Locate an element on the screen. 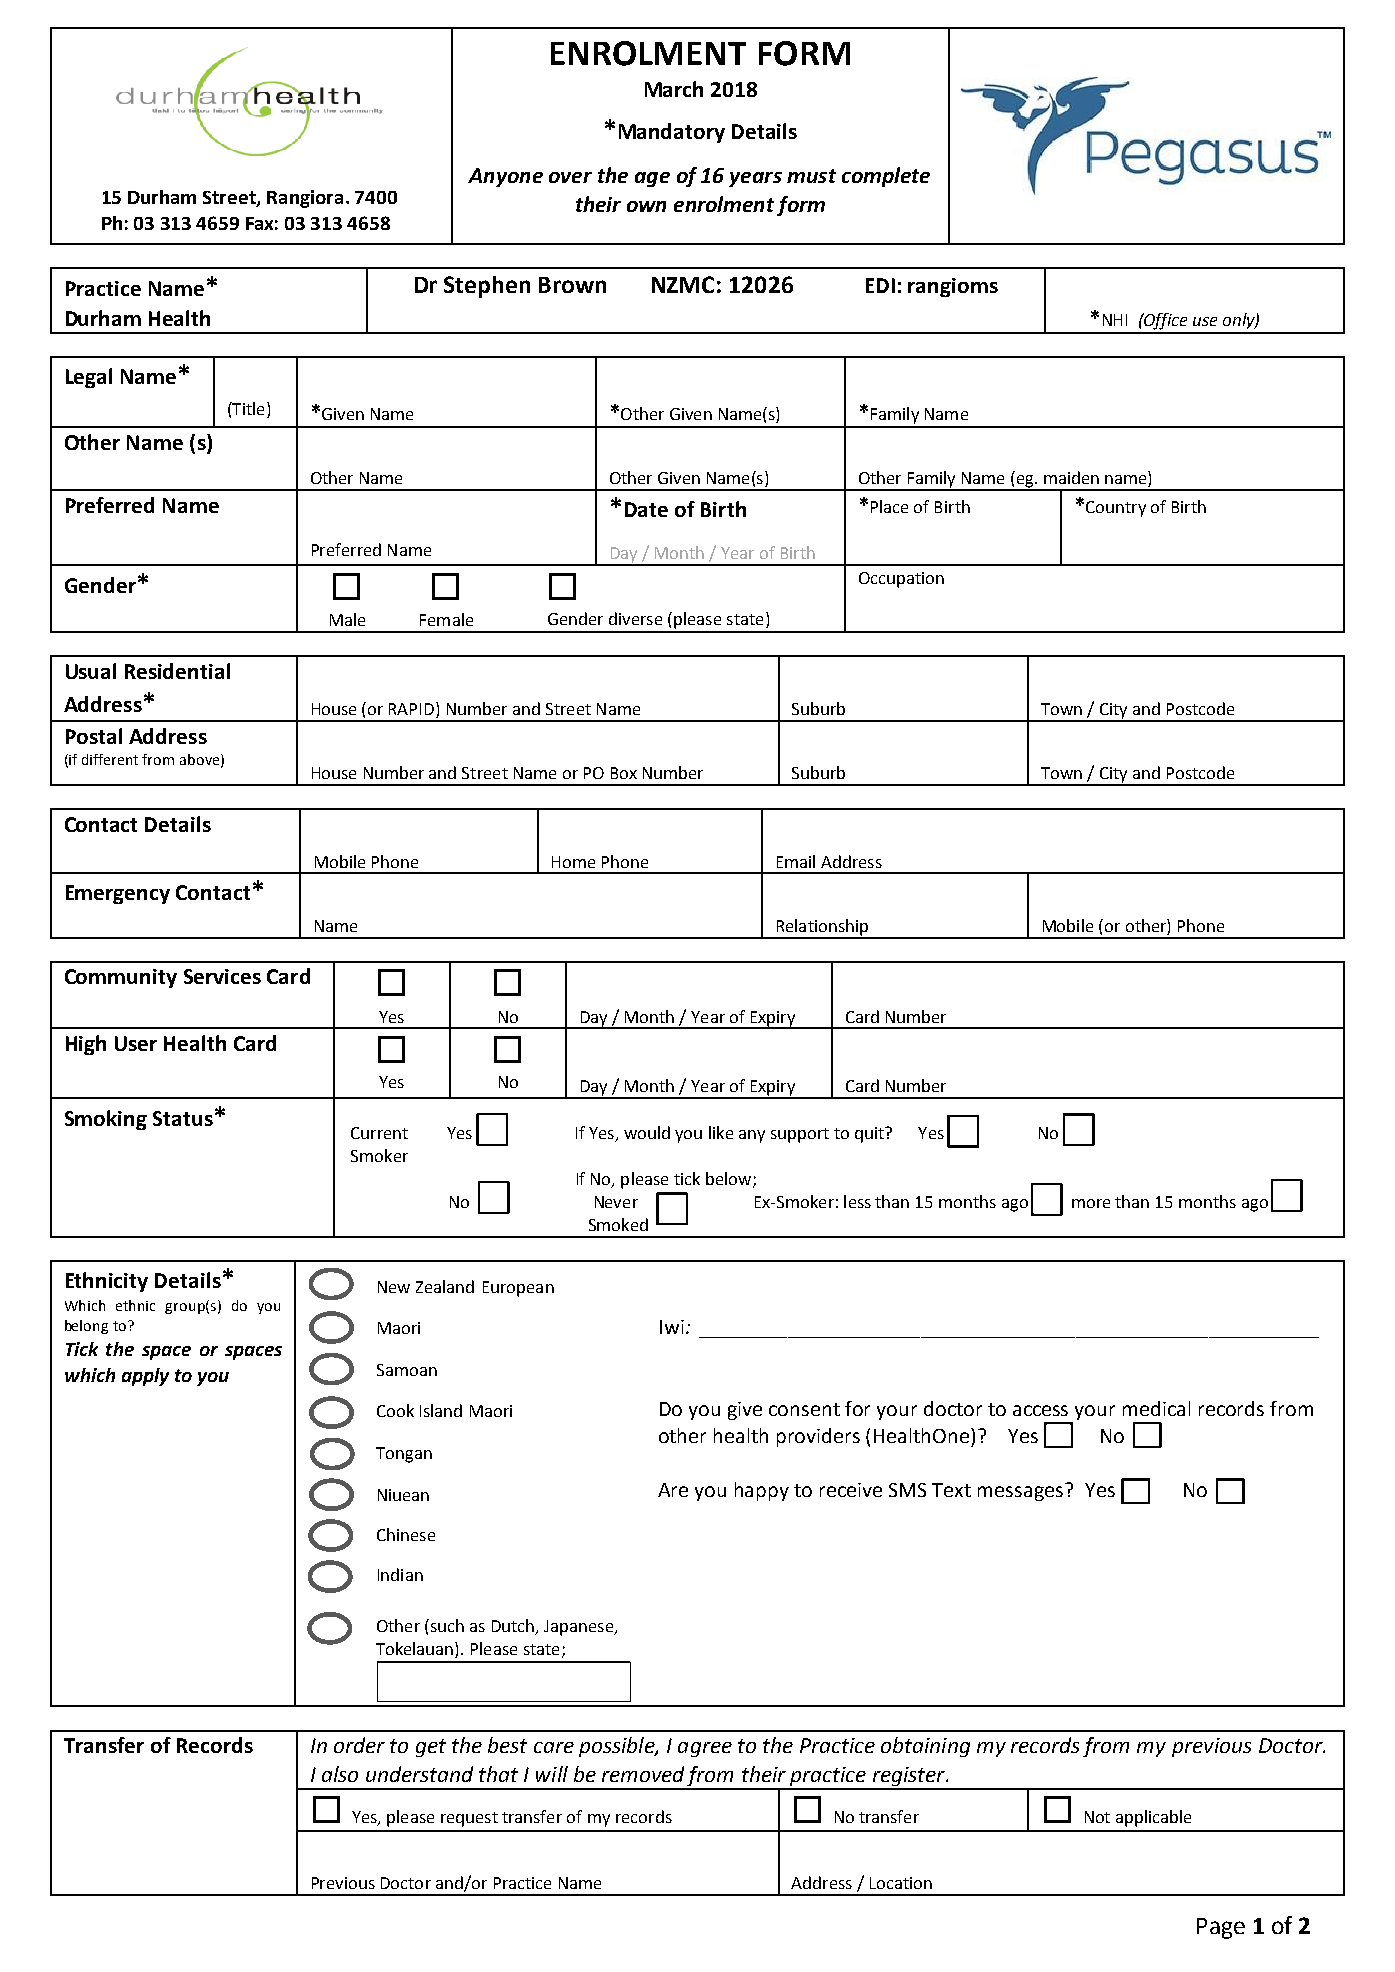  diverse is located at coordinates (635, 618).
